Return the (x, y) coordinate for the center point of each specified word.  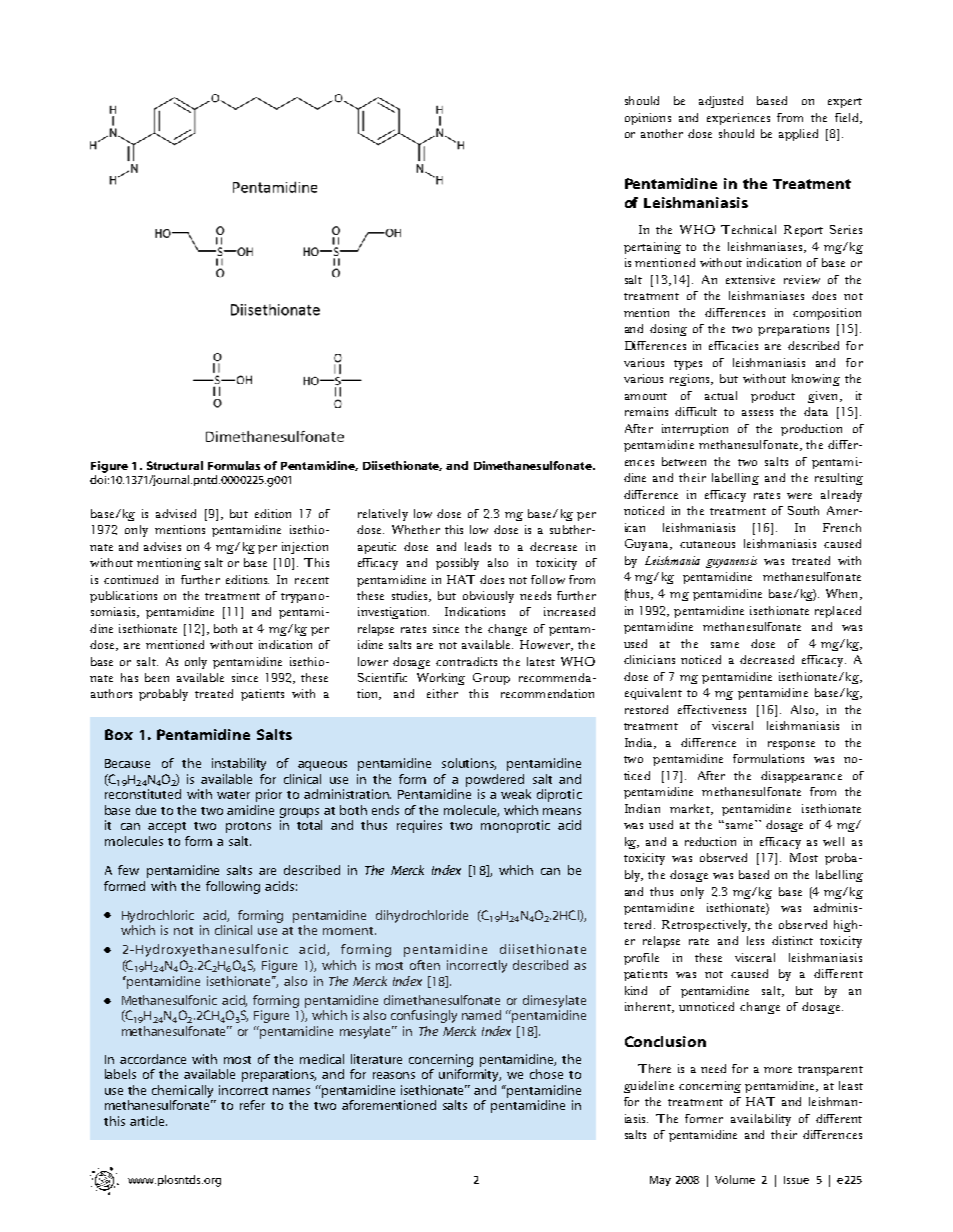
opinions (648, 119)
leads (478, 546)
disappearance (801, 777)
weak (516, 794)
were (799, 496)
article (148, 1121)
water (233, 795)
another (662, 133)
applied (798, 135)
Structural (175, 465)
